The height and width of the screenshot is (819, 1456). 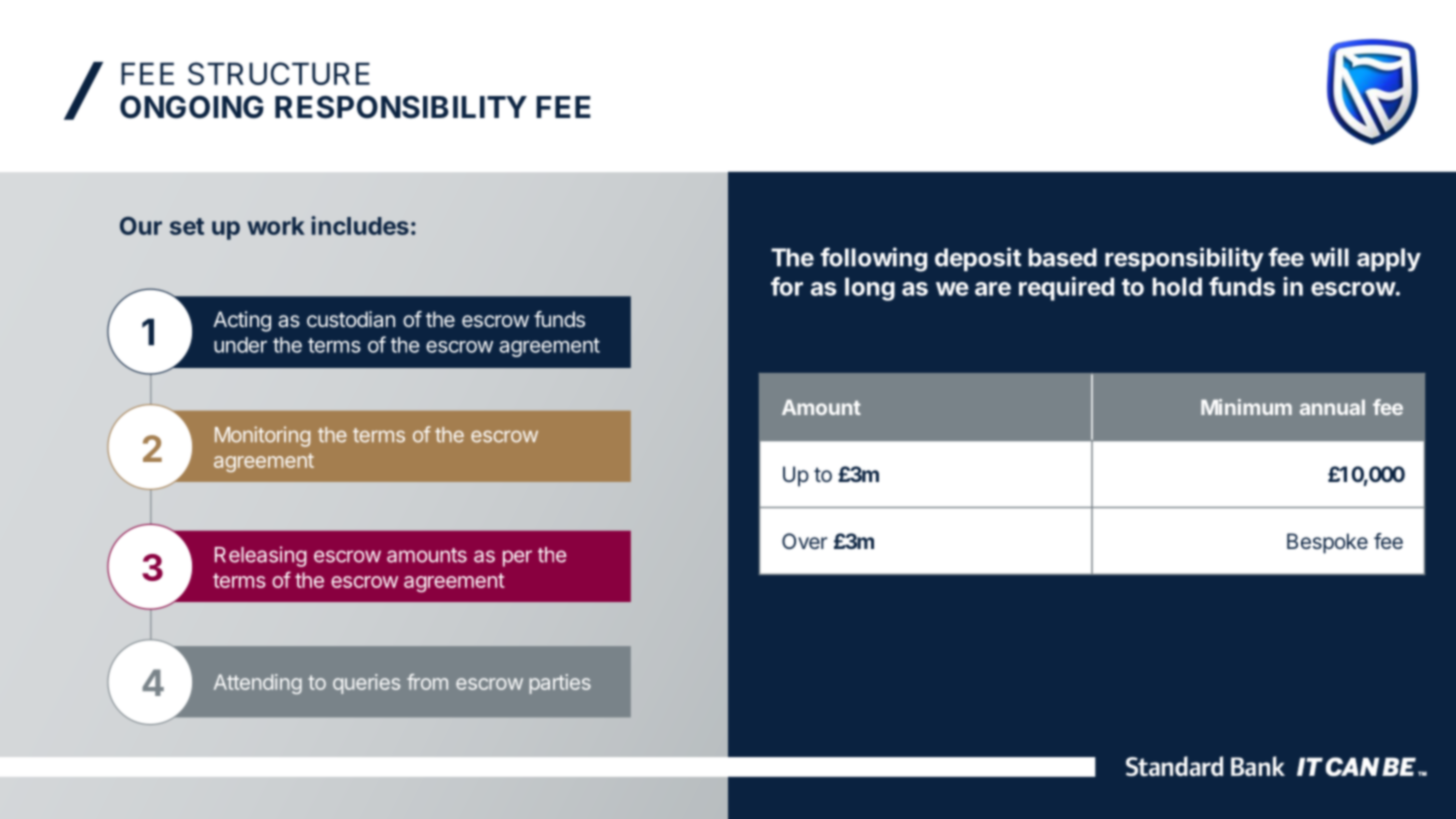 What do you see at coordinates (351, 319) in the screenshot?
I see `custodian` at bounding box center [351, 319].
